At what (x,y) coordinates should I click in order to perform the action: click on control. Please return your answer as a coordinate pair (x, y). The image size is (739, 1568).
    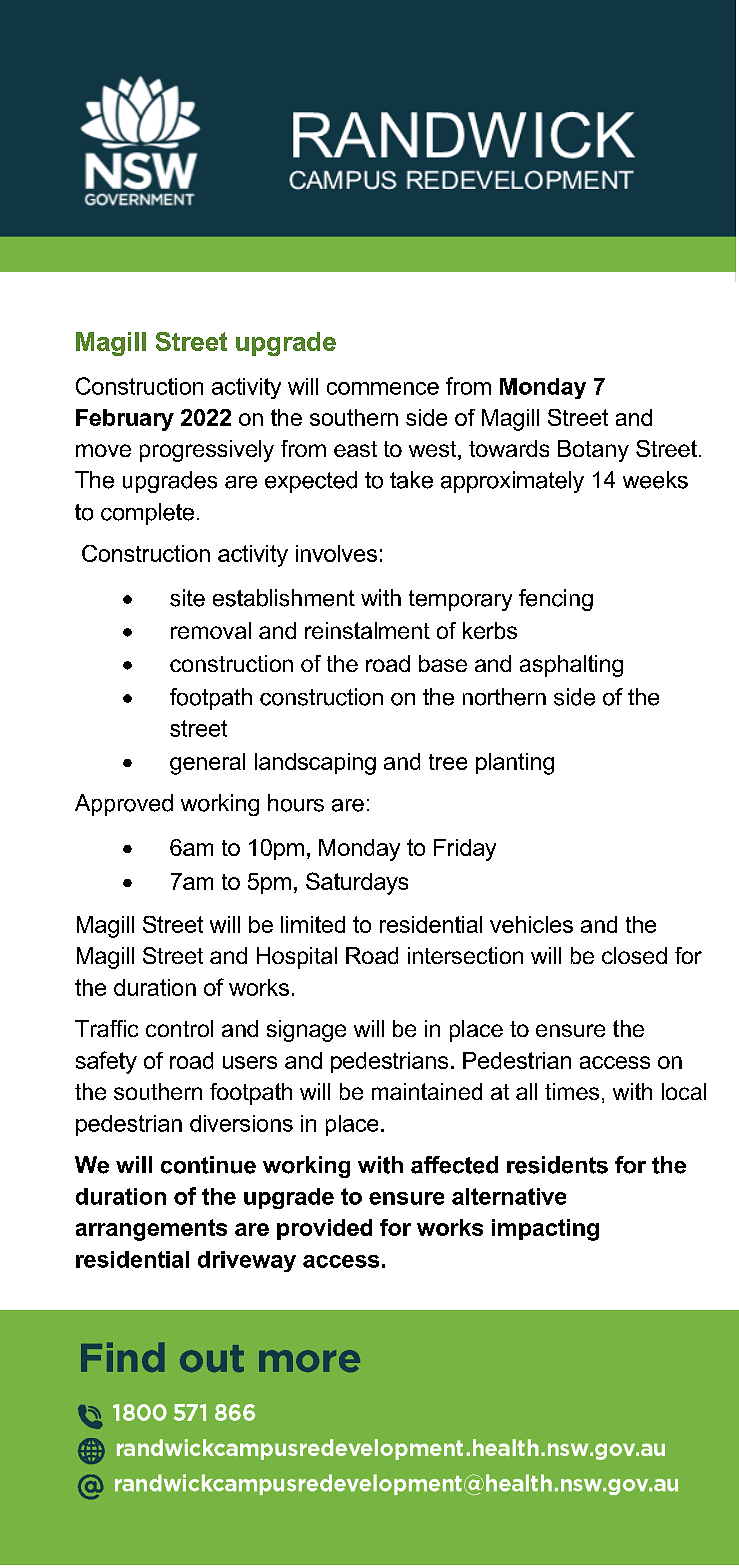
    Looking at the image, I should click on (179, 1028).
